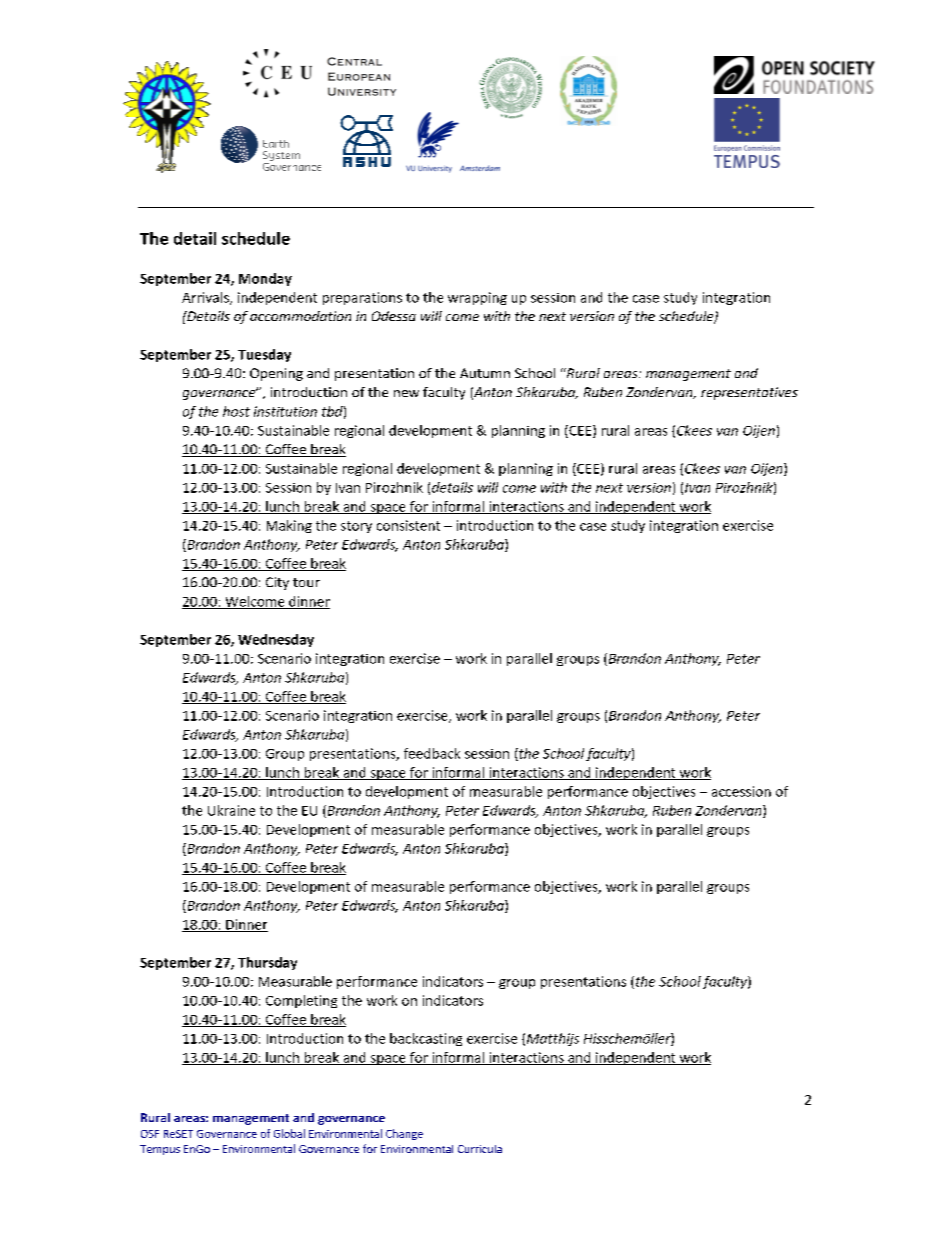 The height and width of the image is (1233, 952). What do you see at coordinates (480, 1149) in the image?
I see `Curricula` at bounding box center [480, 1149].
